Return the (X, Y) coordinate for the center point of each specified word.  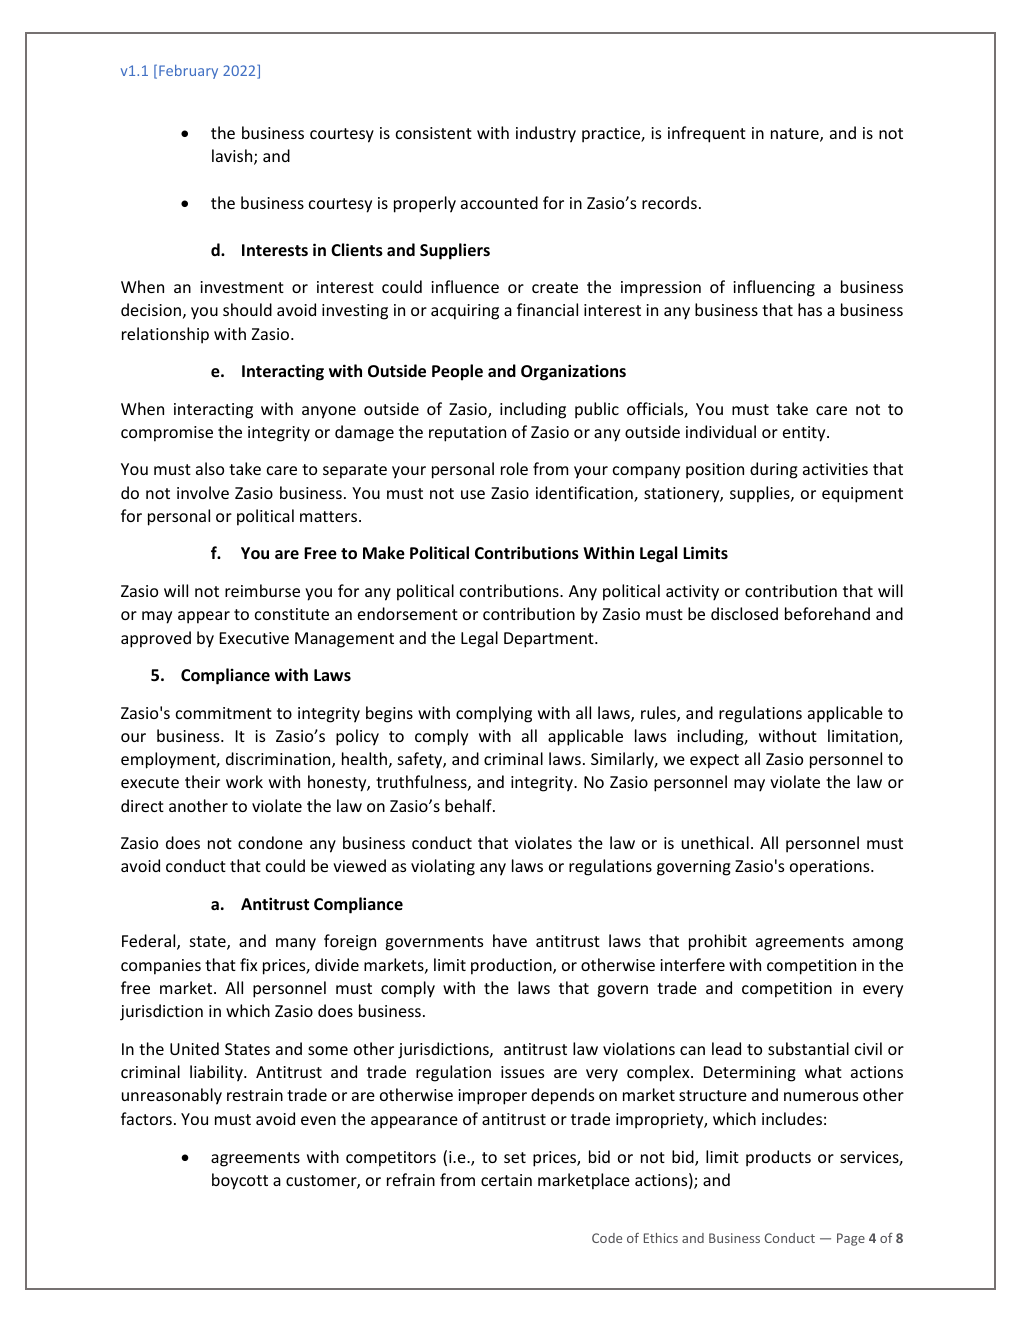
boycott (240, 1181)
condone (270, 842)
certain (506, 1180)
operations (831, 868)
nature (796, 135)
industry (546, 134)
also (210, 468)
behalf (469, 805)
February (188, 72)
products (778, 1158)
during (774, 470)
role (514, 468)
